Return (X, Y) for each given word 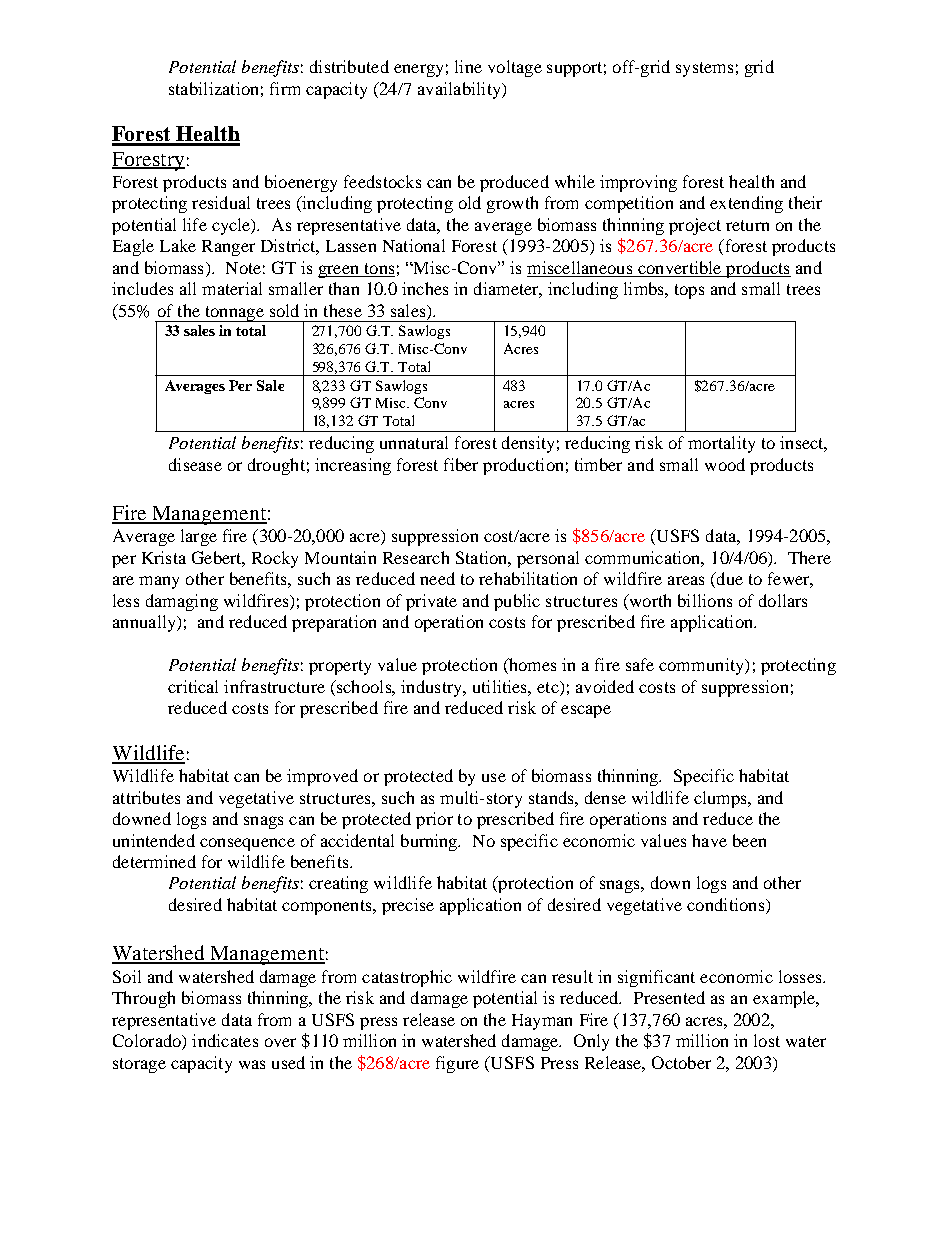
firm (285, 88)
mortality (721, 444)
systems (704, 69)
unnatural (414, 442)
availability (460, 90)
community (702, 666)
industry (432, 688)
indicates (225, 1040)
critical (193, 686)
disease (195, 464)
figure (457, 1064)
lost (767, 1040)
